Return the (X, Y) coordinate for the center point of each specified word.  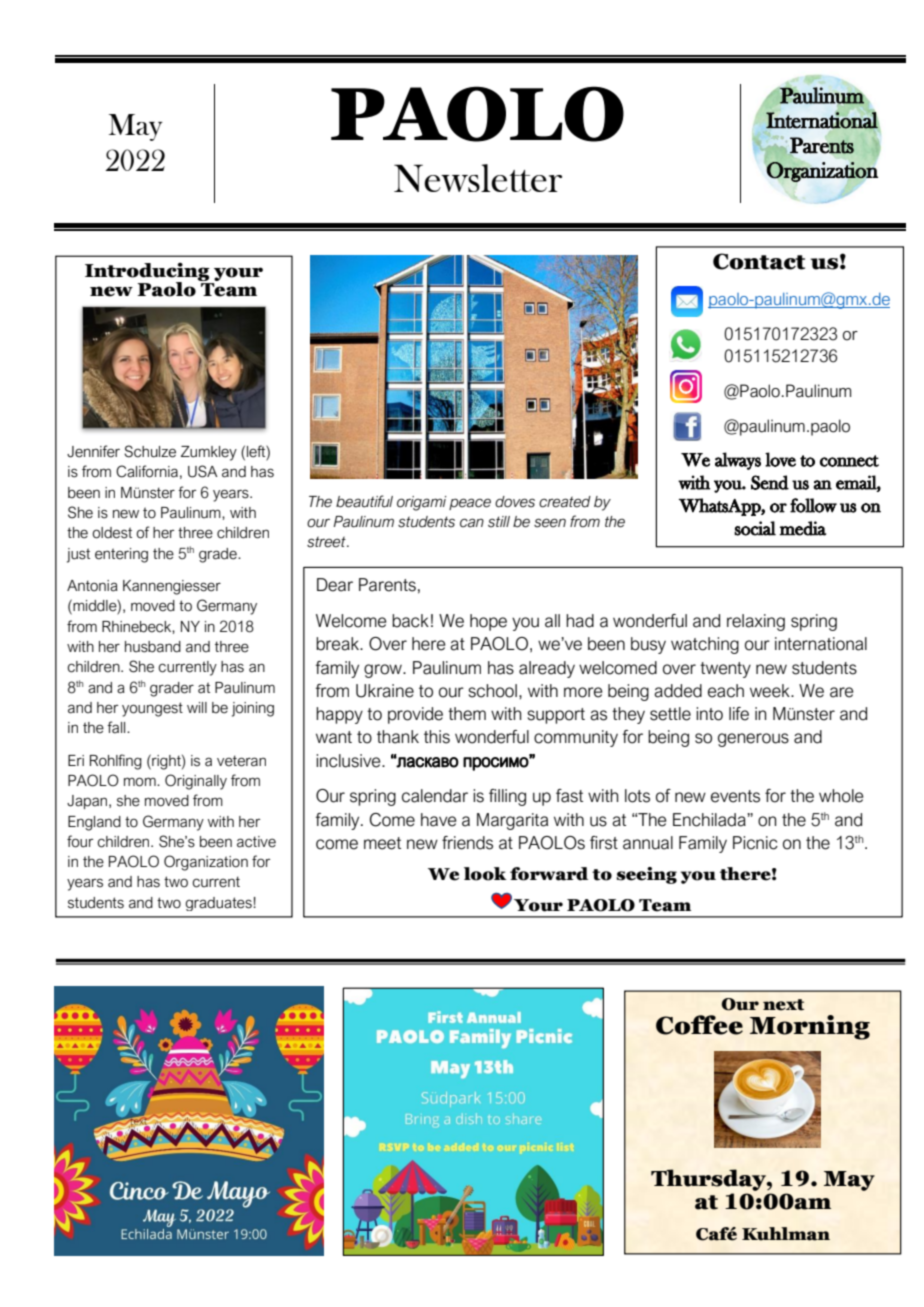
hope (488, 622)
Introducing (147, 272)
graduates (219, 904)
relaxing (756, 622)
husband (153, 647)
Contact (759, 261)
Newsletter (478, 178)
